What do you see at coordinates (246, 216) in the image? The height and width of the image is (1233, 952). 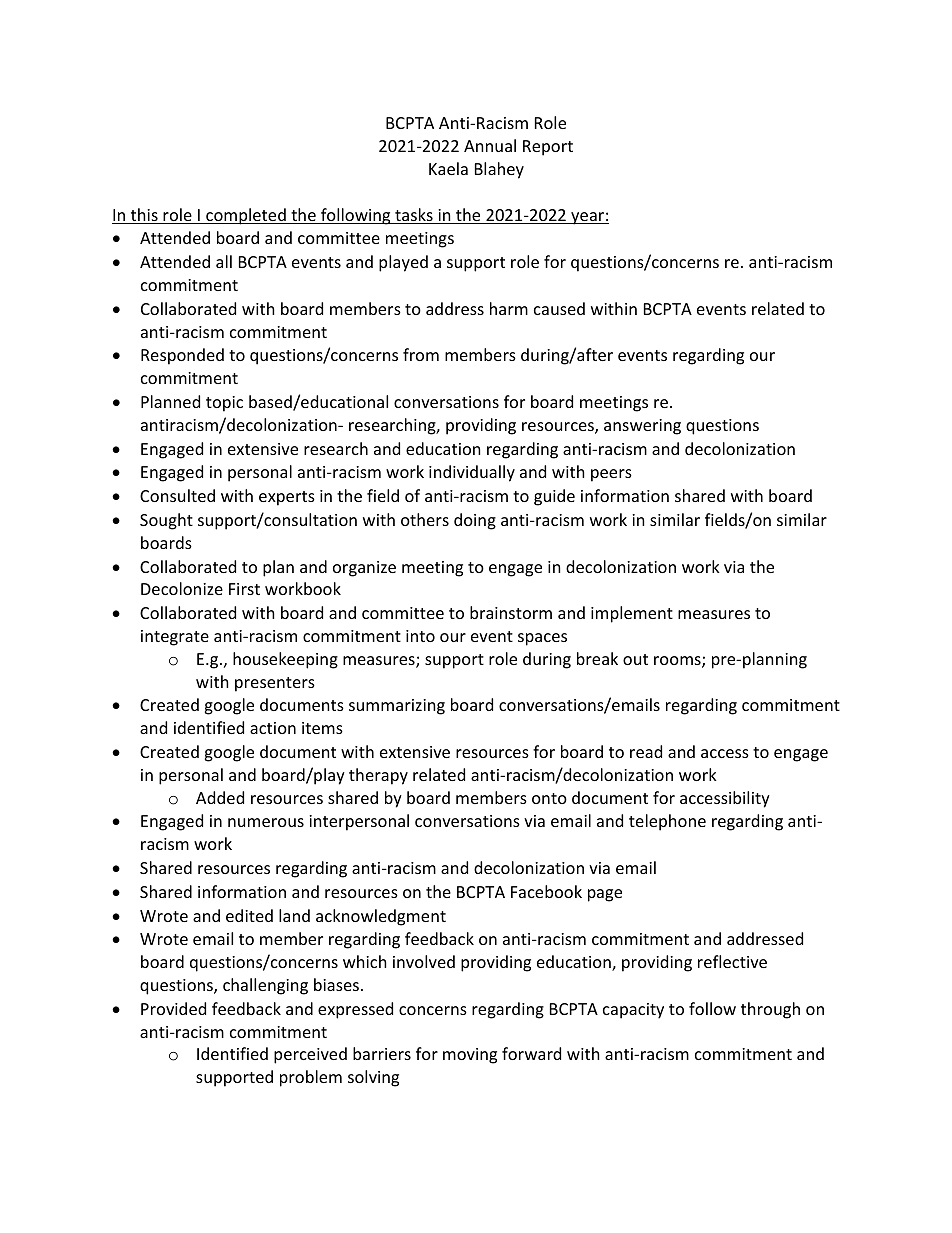 I see `completed` at bounding box center [246, 216].
